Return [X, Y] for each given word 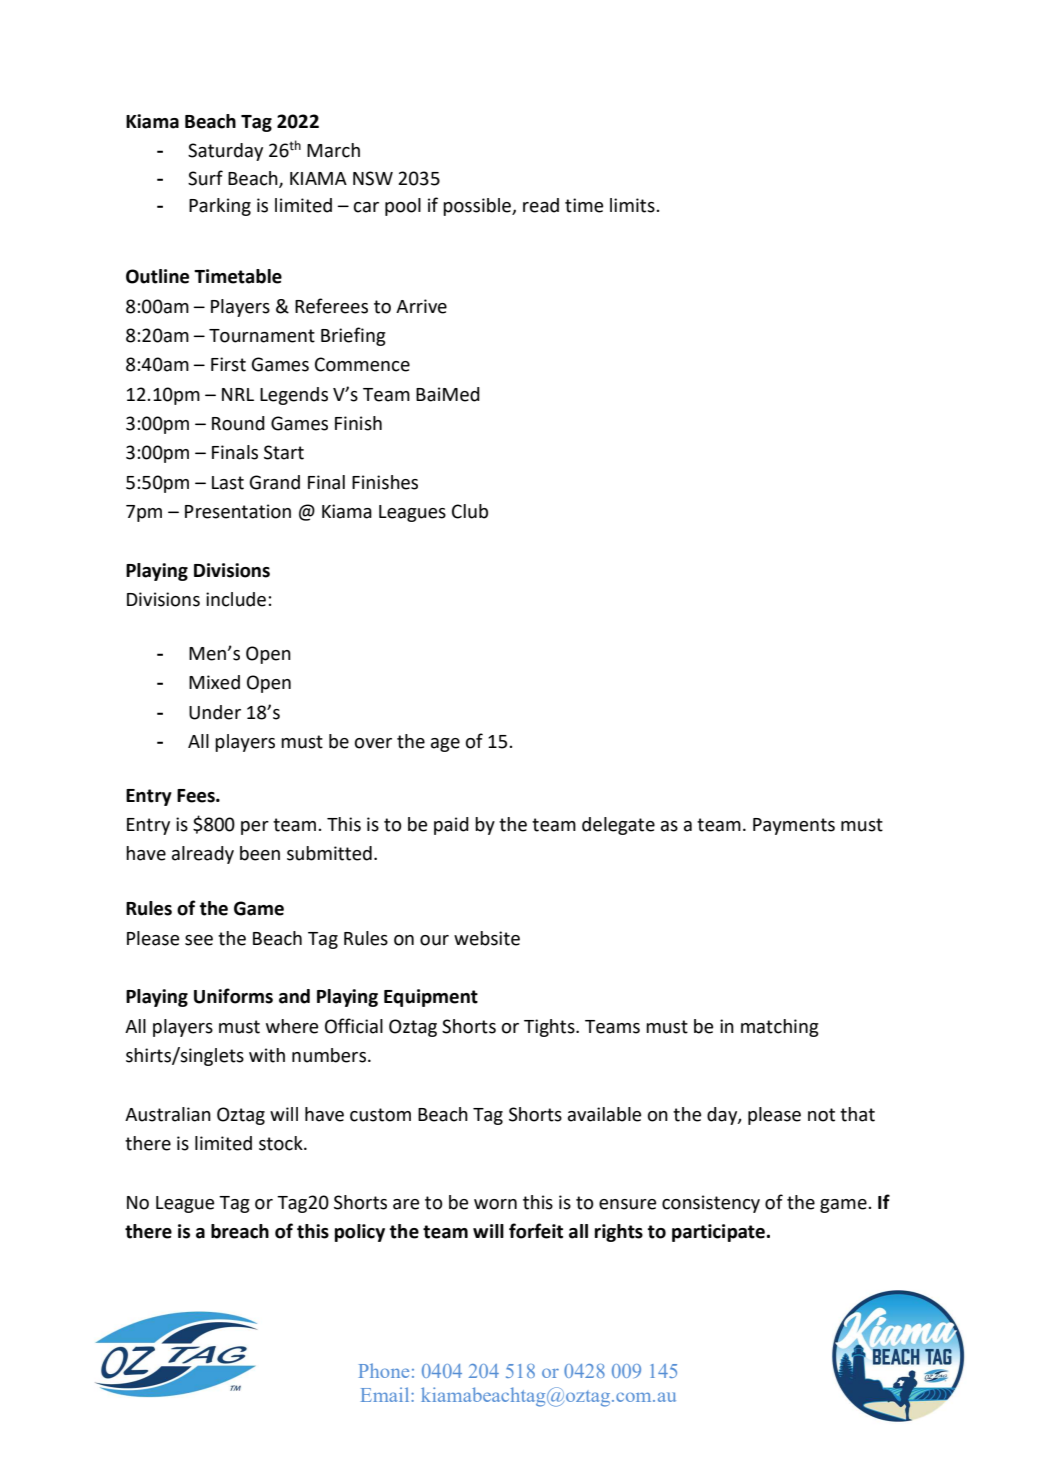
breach [240, 1231]
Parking [220, 207]
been [260, 853]
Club [470, 511]
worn [495, 1204]
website [487, 938]
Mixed [214, 682]
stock [282, 1143]
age [445, 745]
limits [633, 205]
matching [780, 1028]
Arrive [421, 306]
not [821, 1115]
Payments [794, 826]
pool [403, 207]
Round [238, 423]
